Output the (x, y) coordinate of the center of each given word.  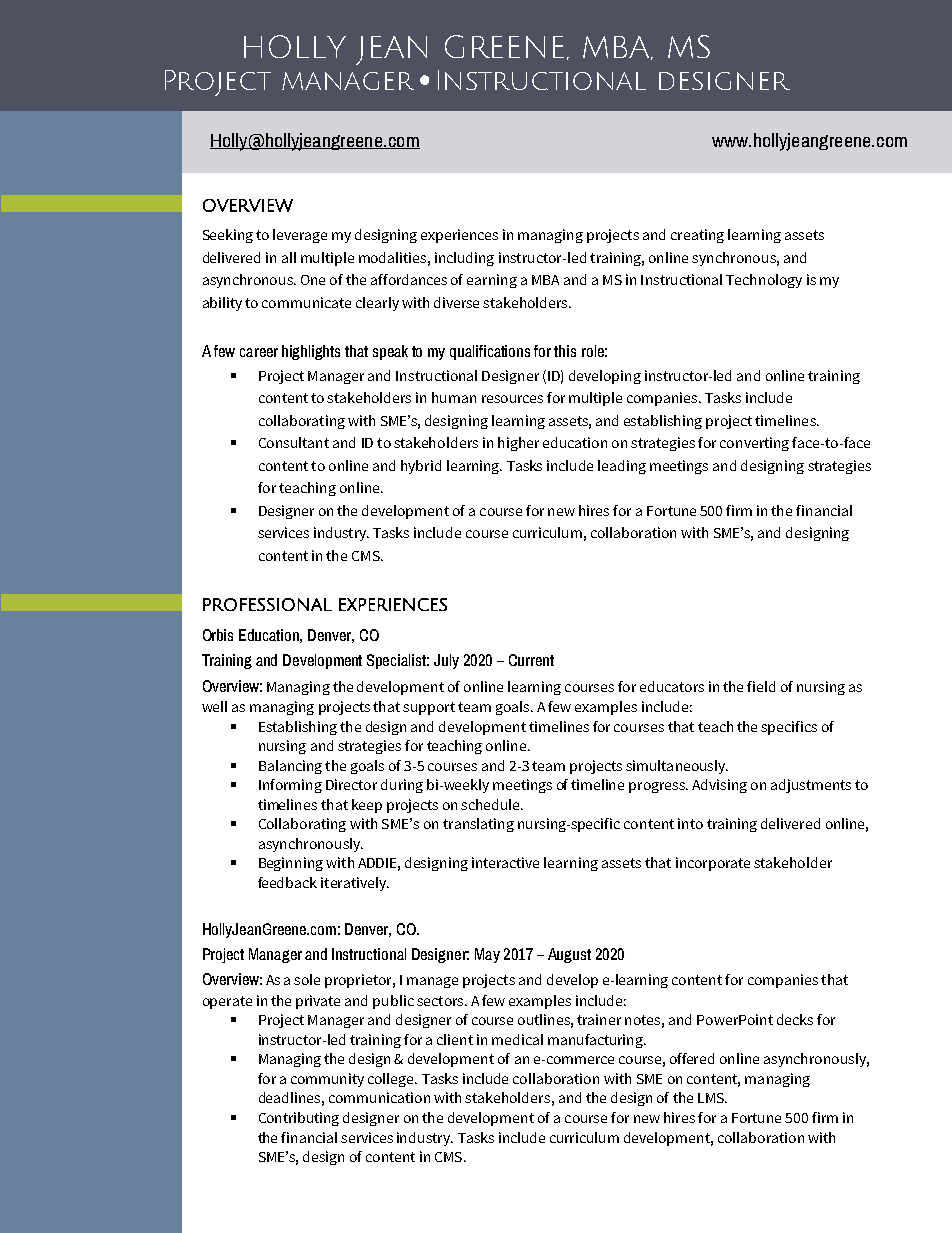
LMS (712, 1098)
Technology (764, 281)
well (214, 706)
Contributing (299, 1119)
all (289, 257)
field (761, 686)
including (464, 259)
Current (531, 660)
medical (517, 1039)
